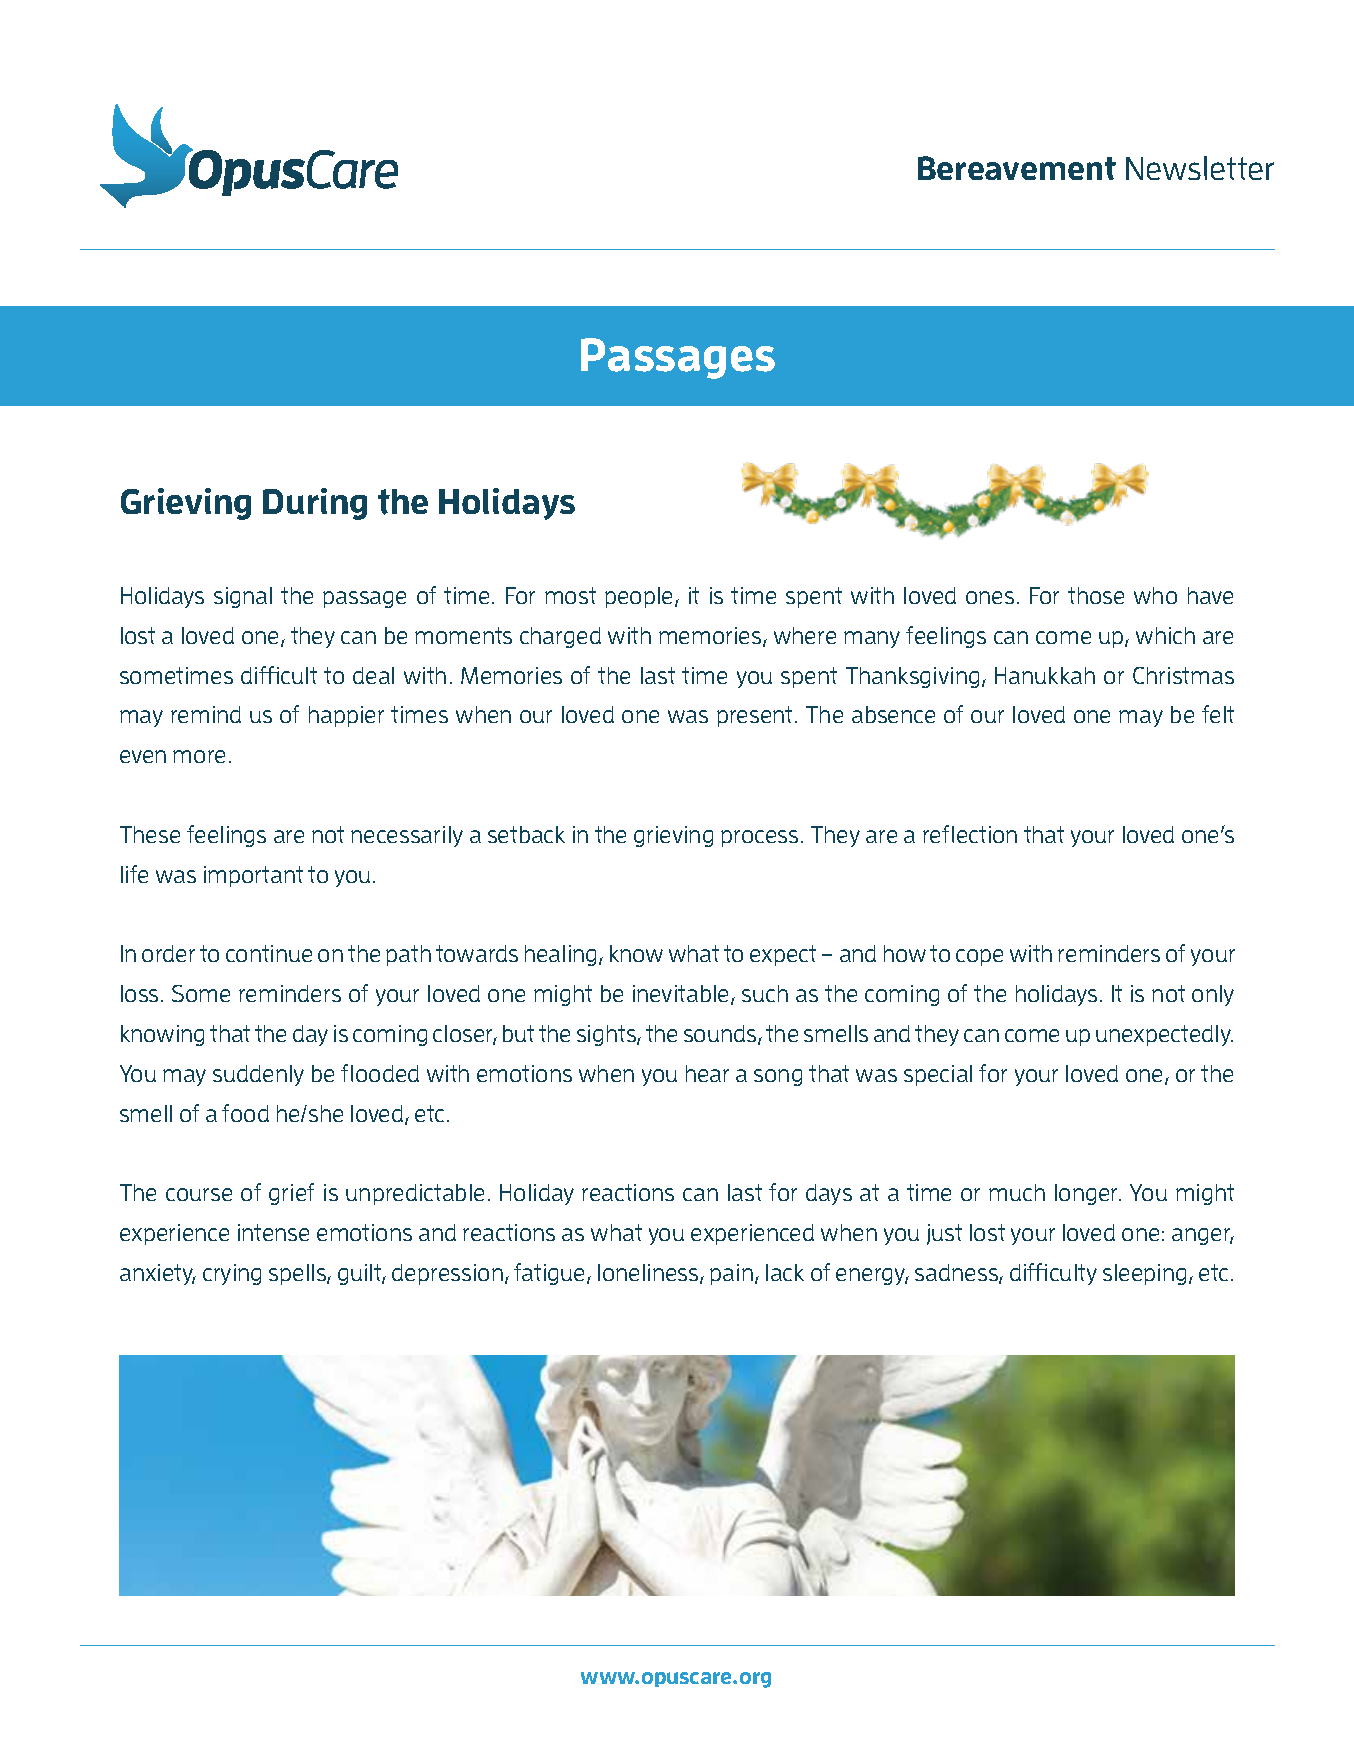 Image resolution: width=1354 pixels, height=1752 pixels. Describe the element at coordinates (315, 504) in the screenshot. I see `During` at that location.
